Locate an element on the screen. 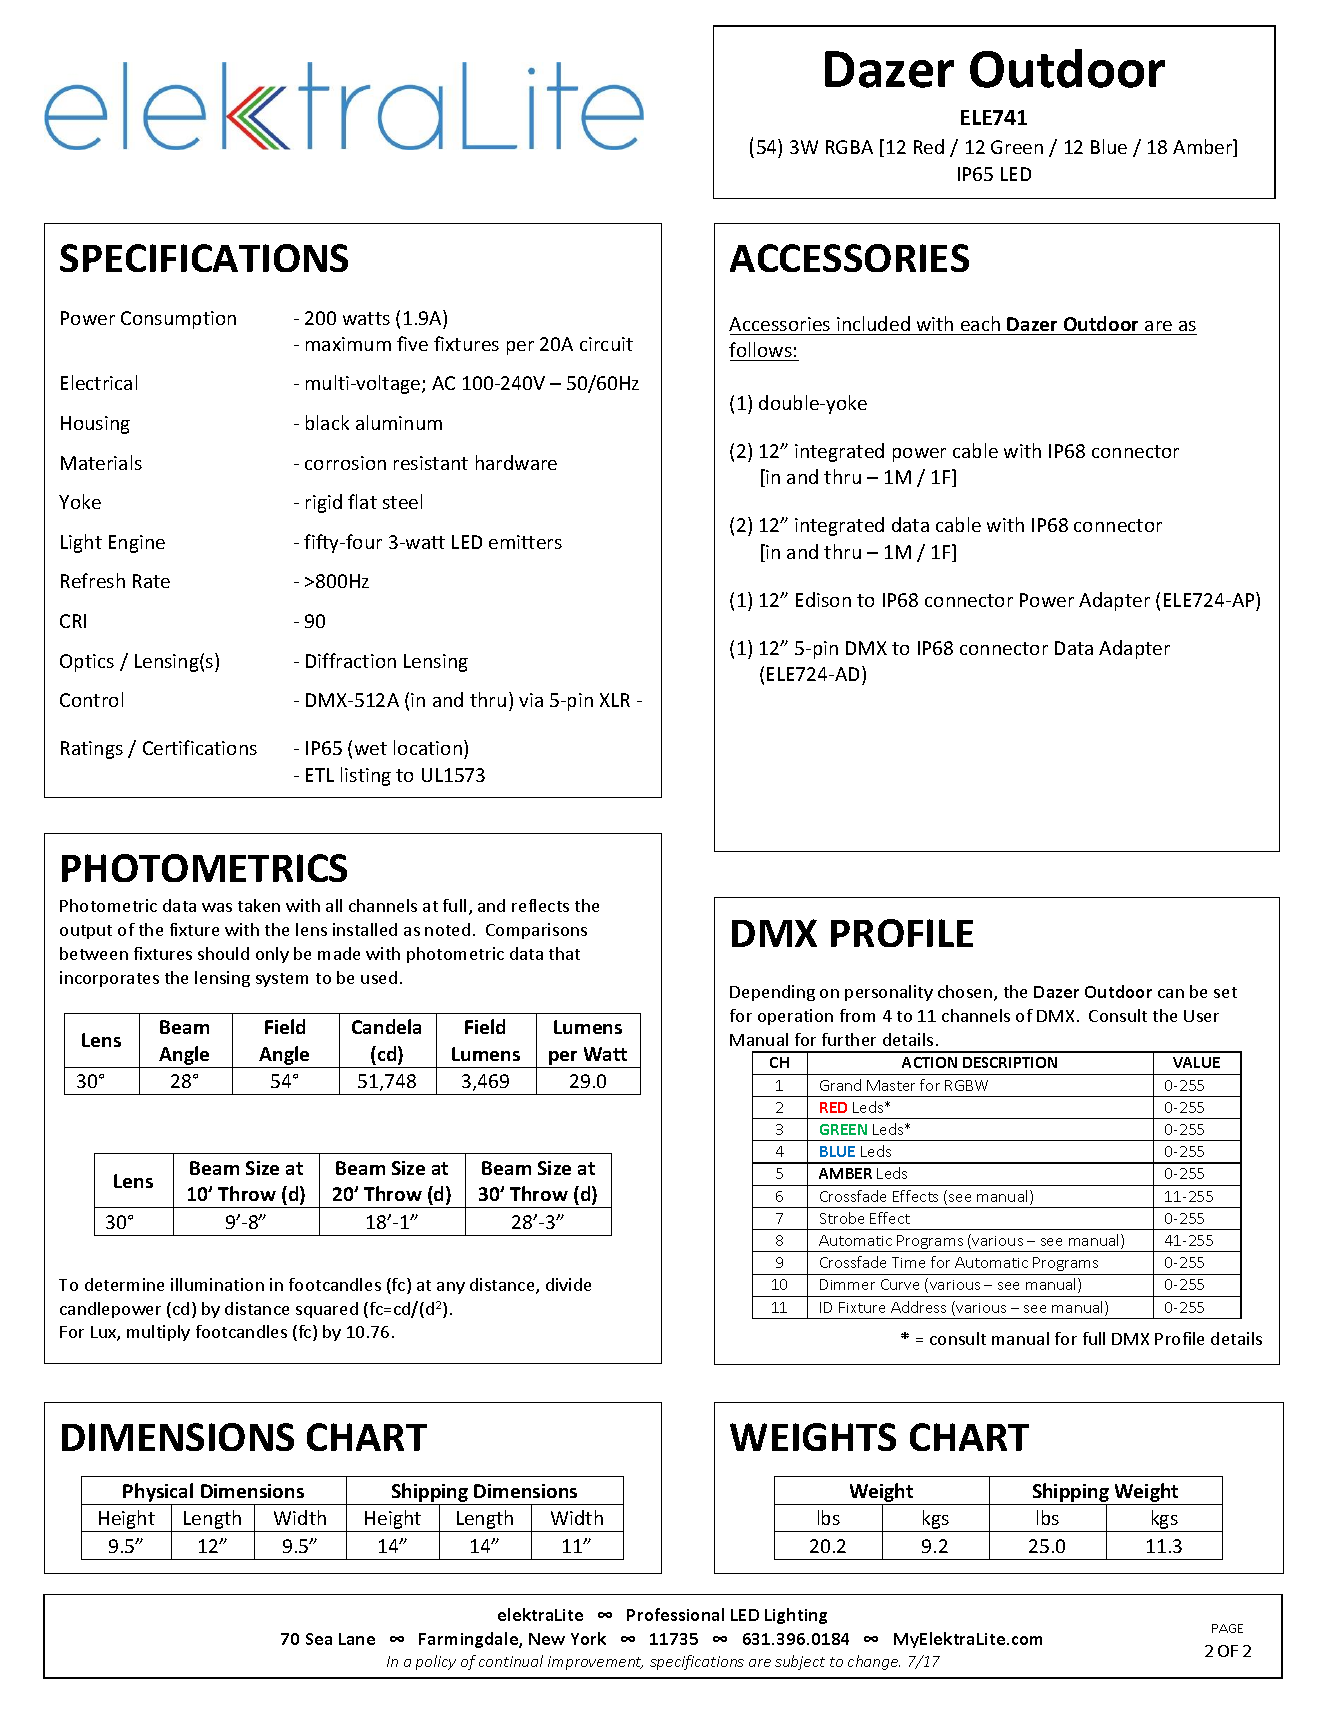 This screenshot has height=1712, width=1323. Sea is located at coordinates (319, 1639).
